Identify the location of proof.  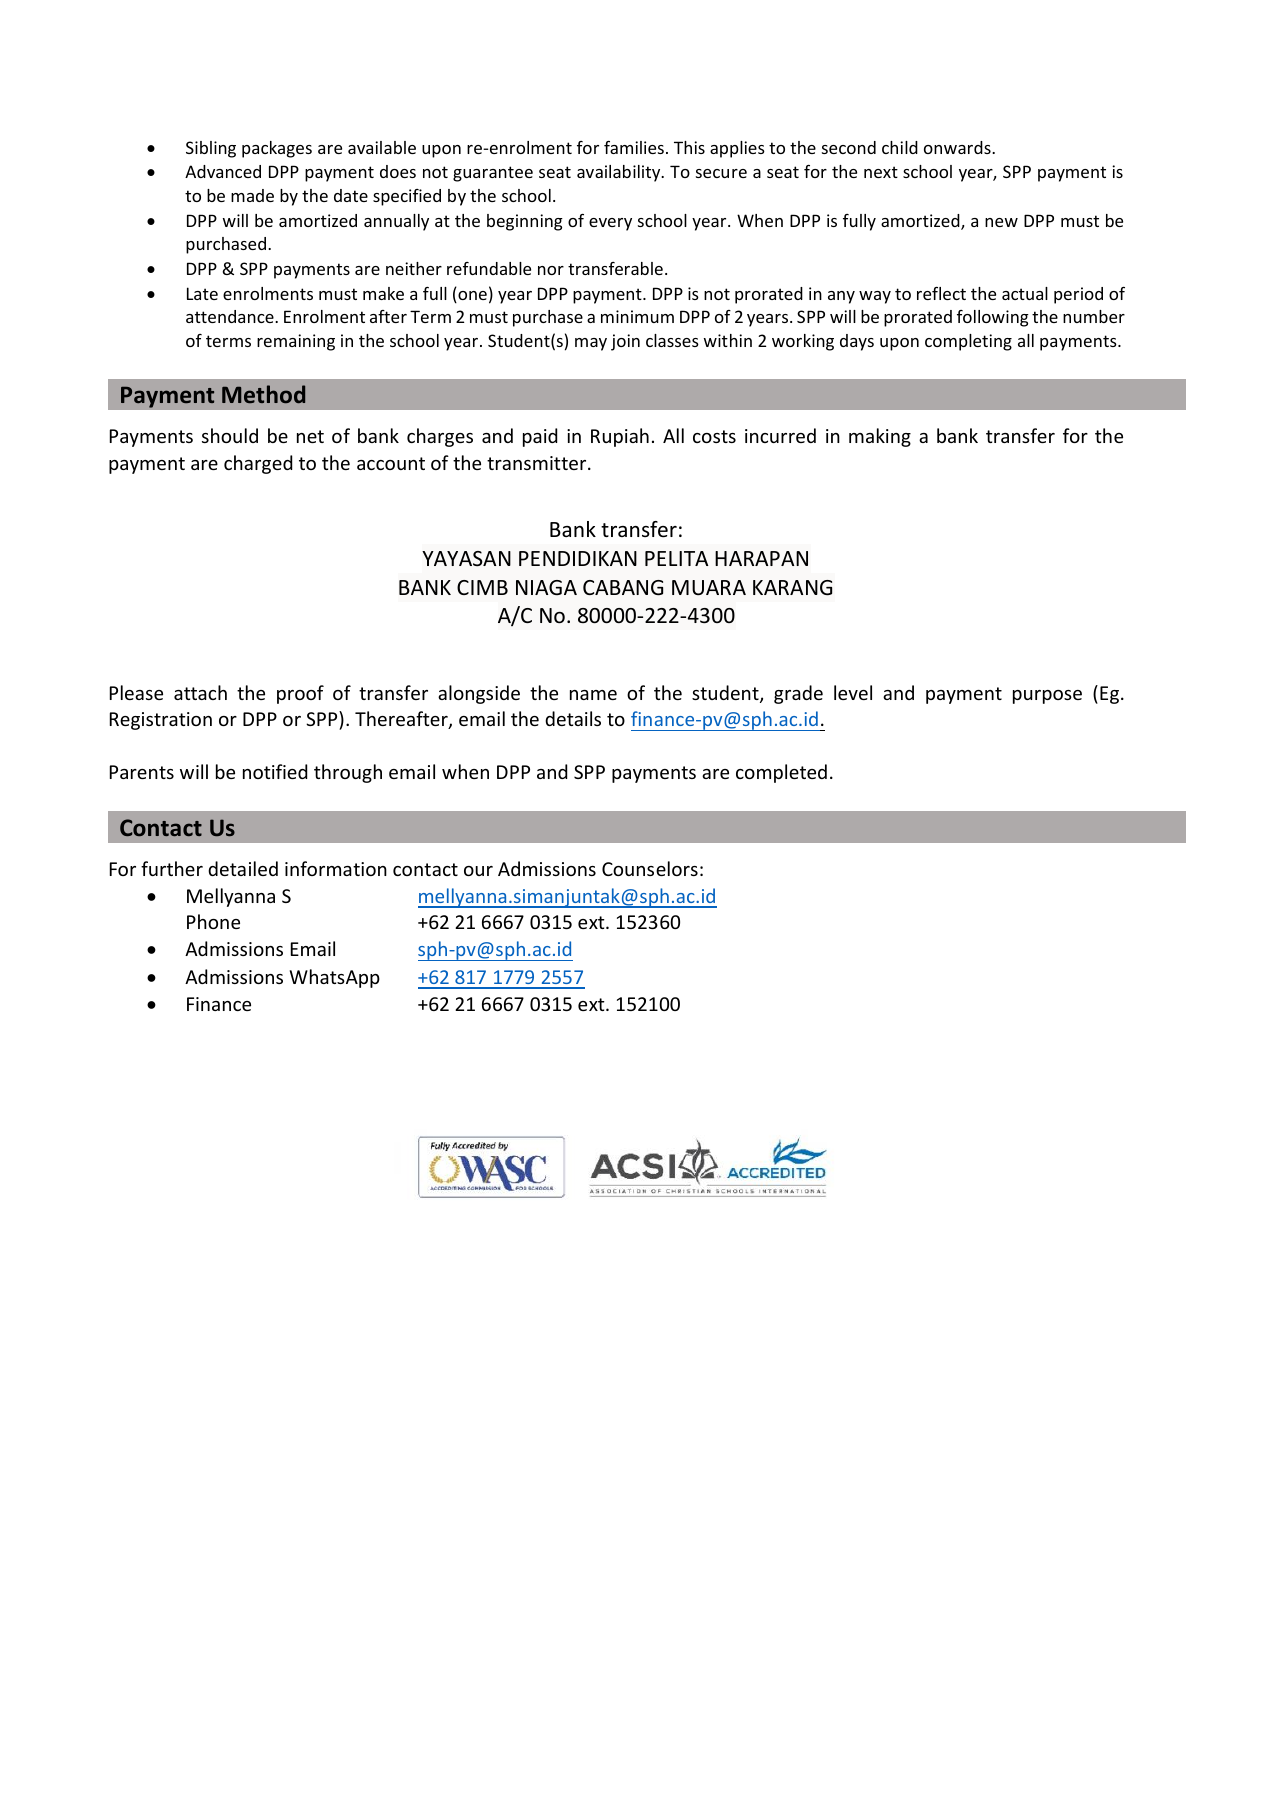
(300, 694).
